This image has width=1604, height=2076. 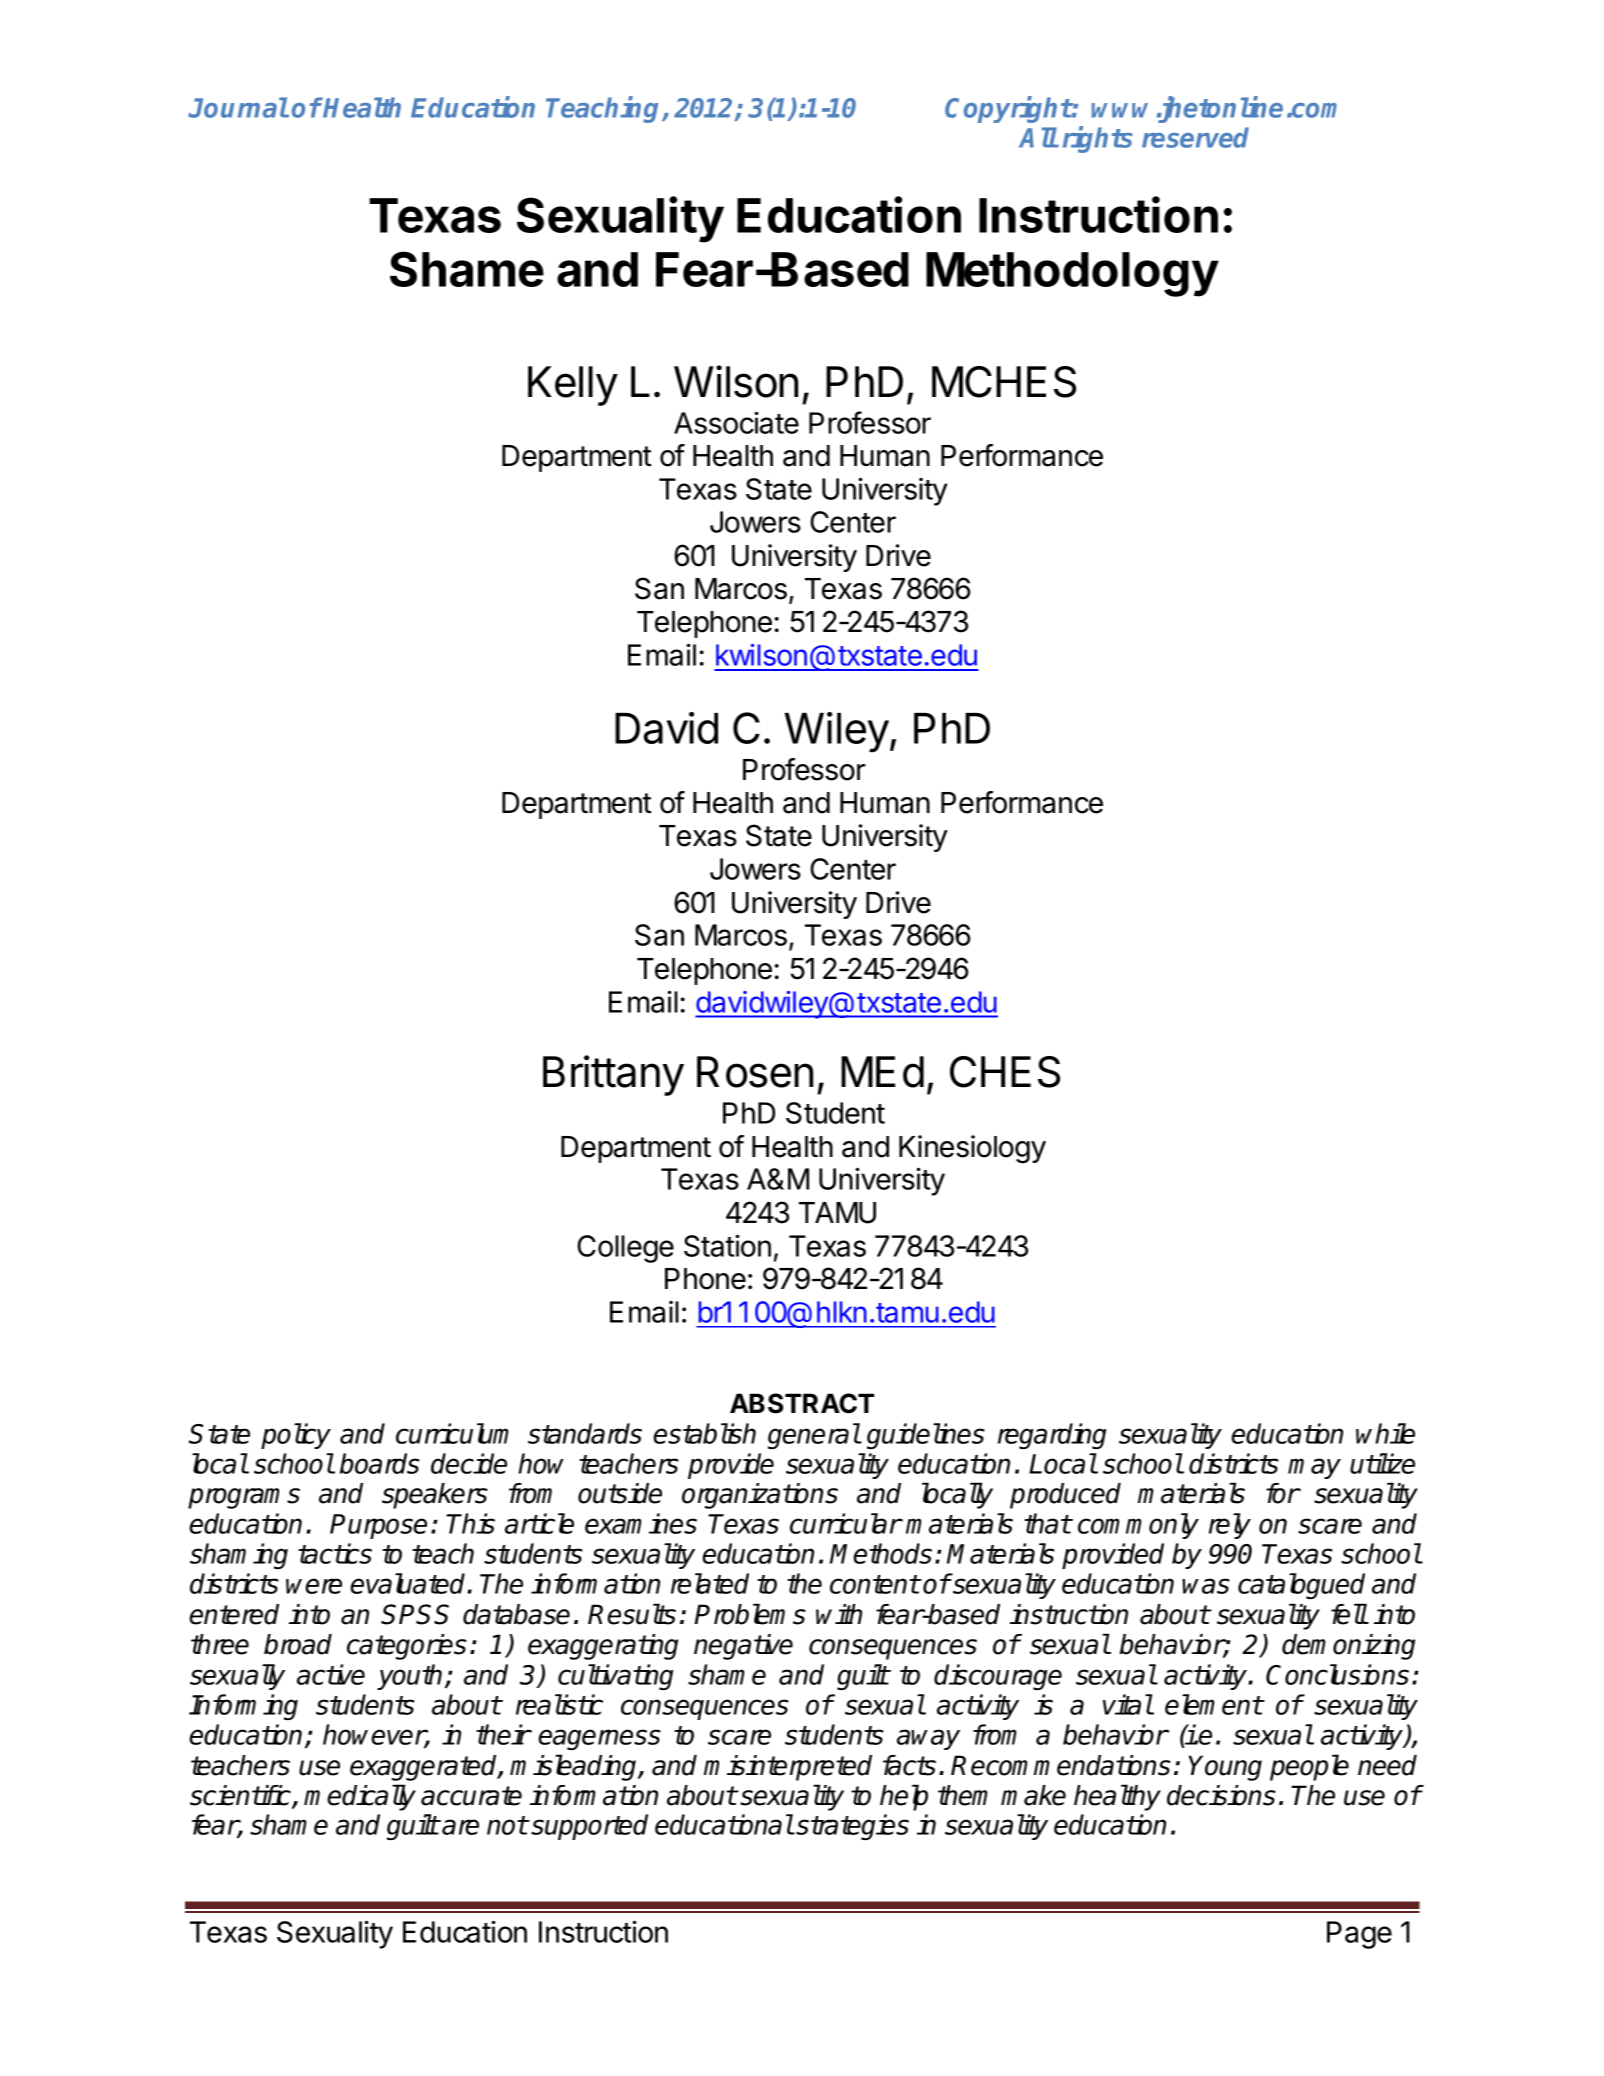 What do you see at coordinates (802, 1403) in the image?
I see `ABSTRACT` at bounding box center [802, 1403].
